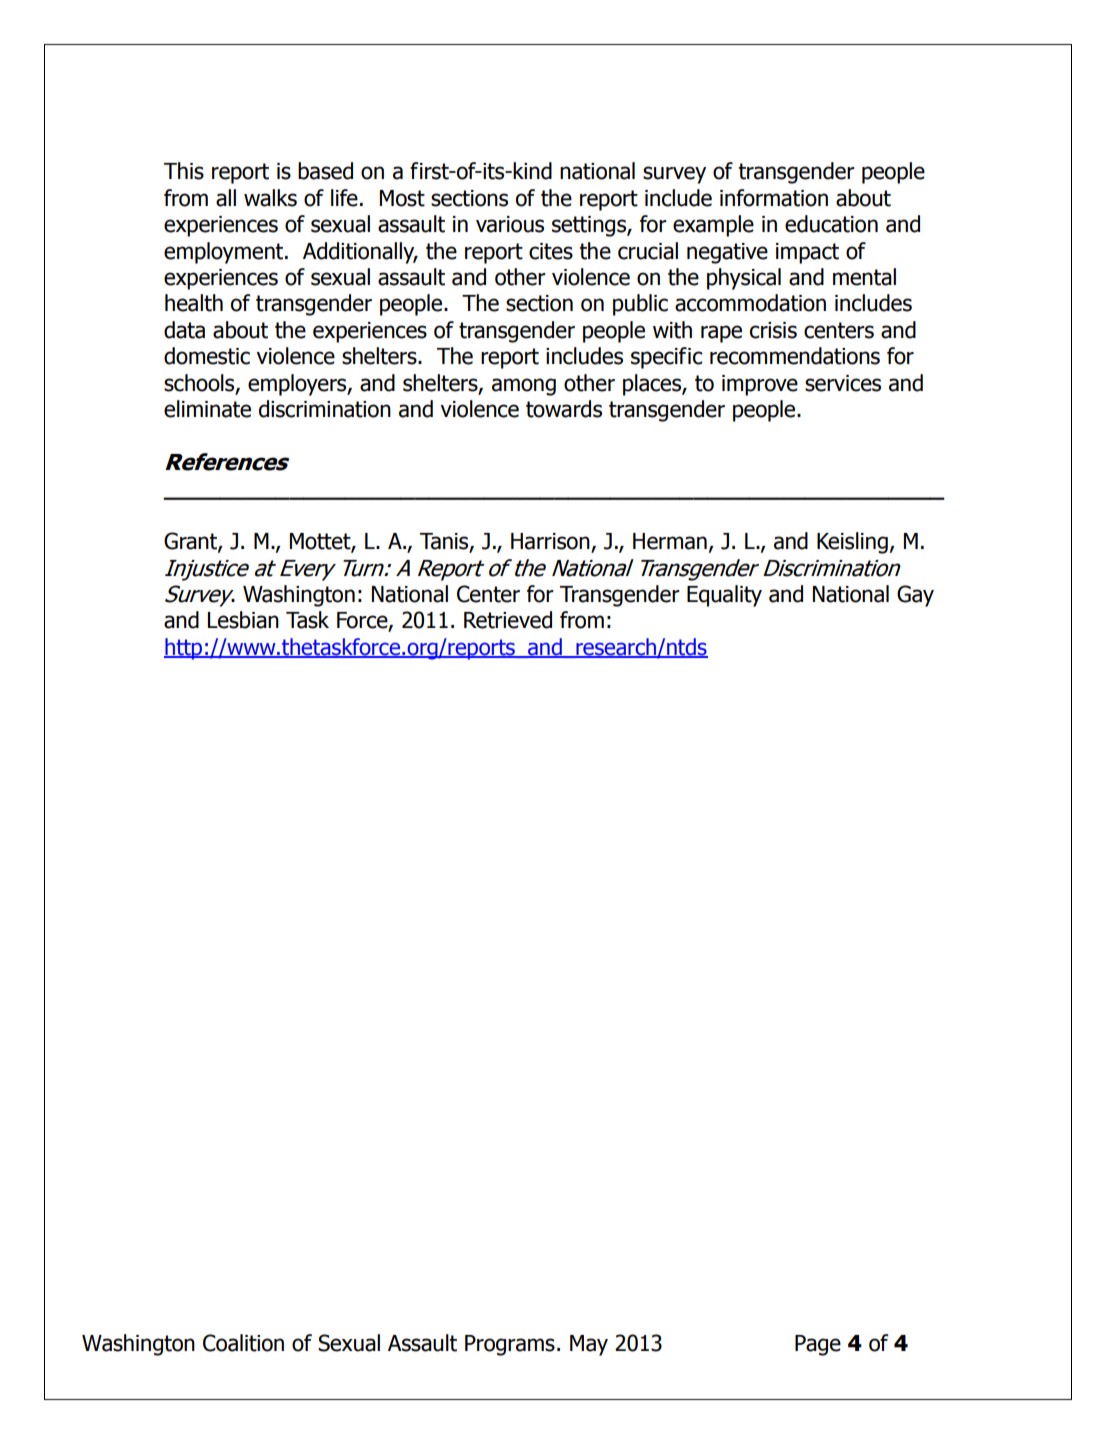 This page has width=1116, height=1444. Describe the element at coordinates (243, 620) in the page. I see `Lesbian` at that location.
